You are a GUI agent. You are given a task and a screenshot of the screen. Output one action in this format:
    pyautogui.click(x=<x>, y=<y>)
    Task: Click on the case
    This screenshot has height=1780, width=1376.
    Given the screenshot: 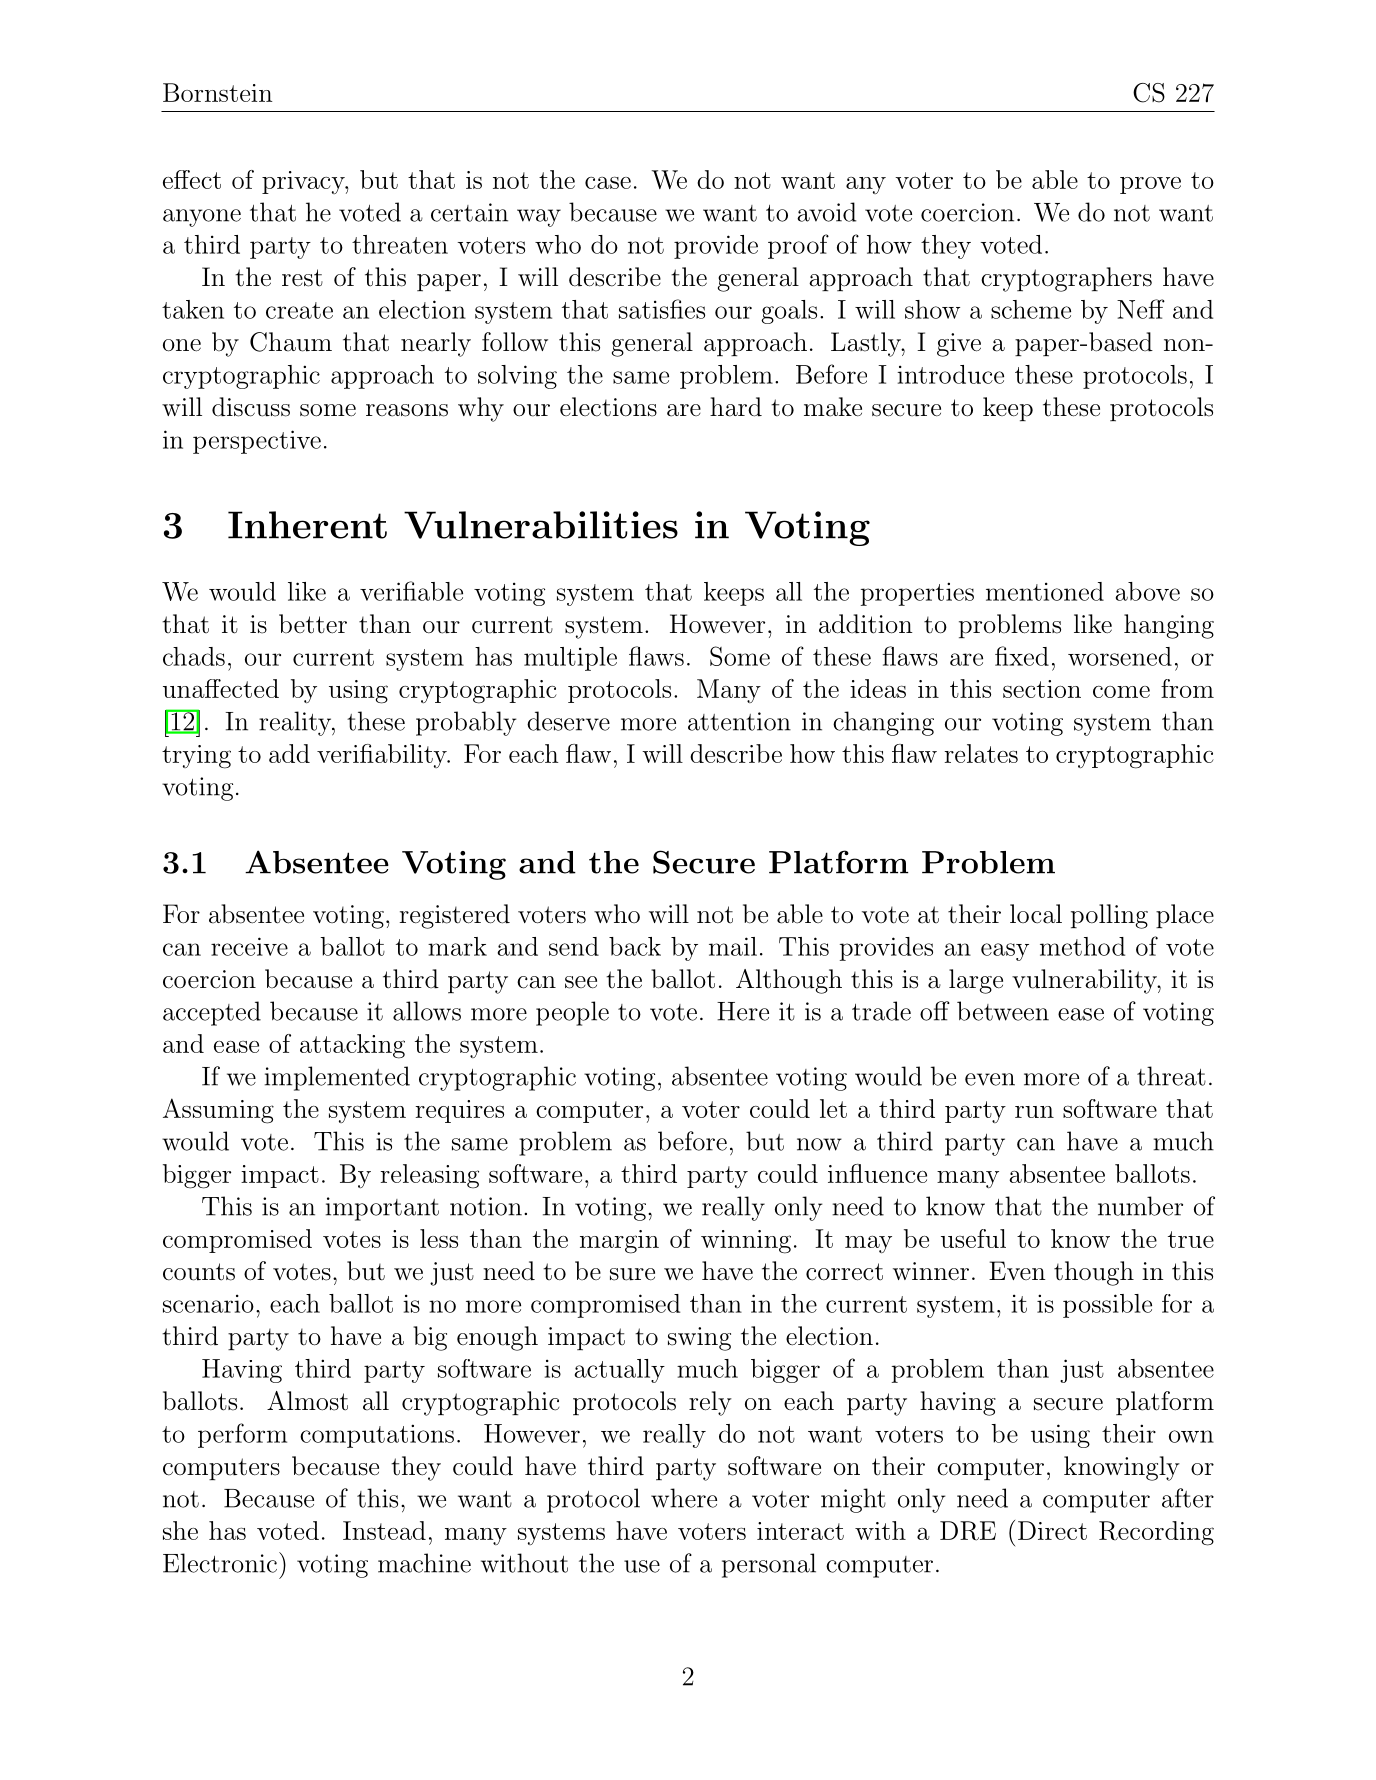 What is the action you would take?
    pyautogui.click(x=608, y=182)
